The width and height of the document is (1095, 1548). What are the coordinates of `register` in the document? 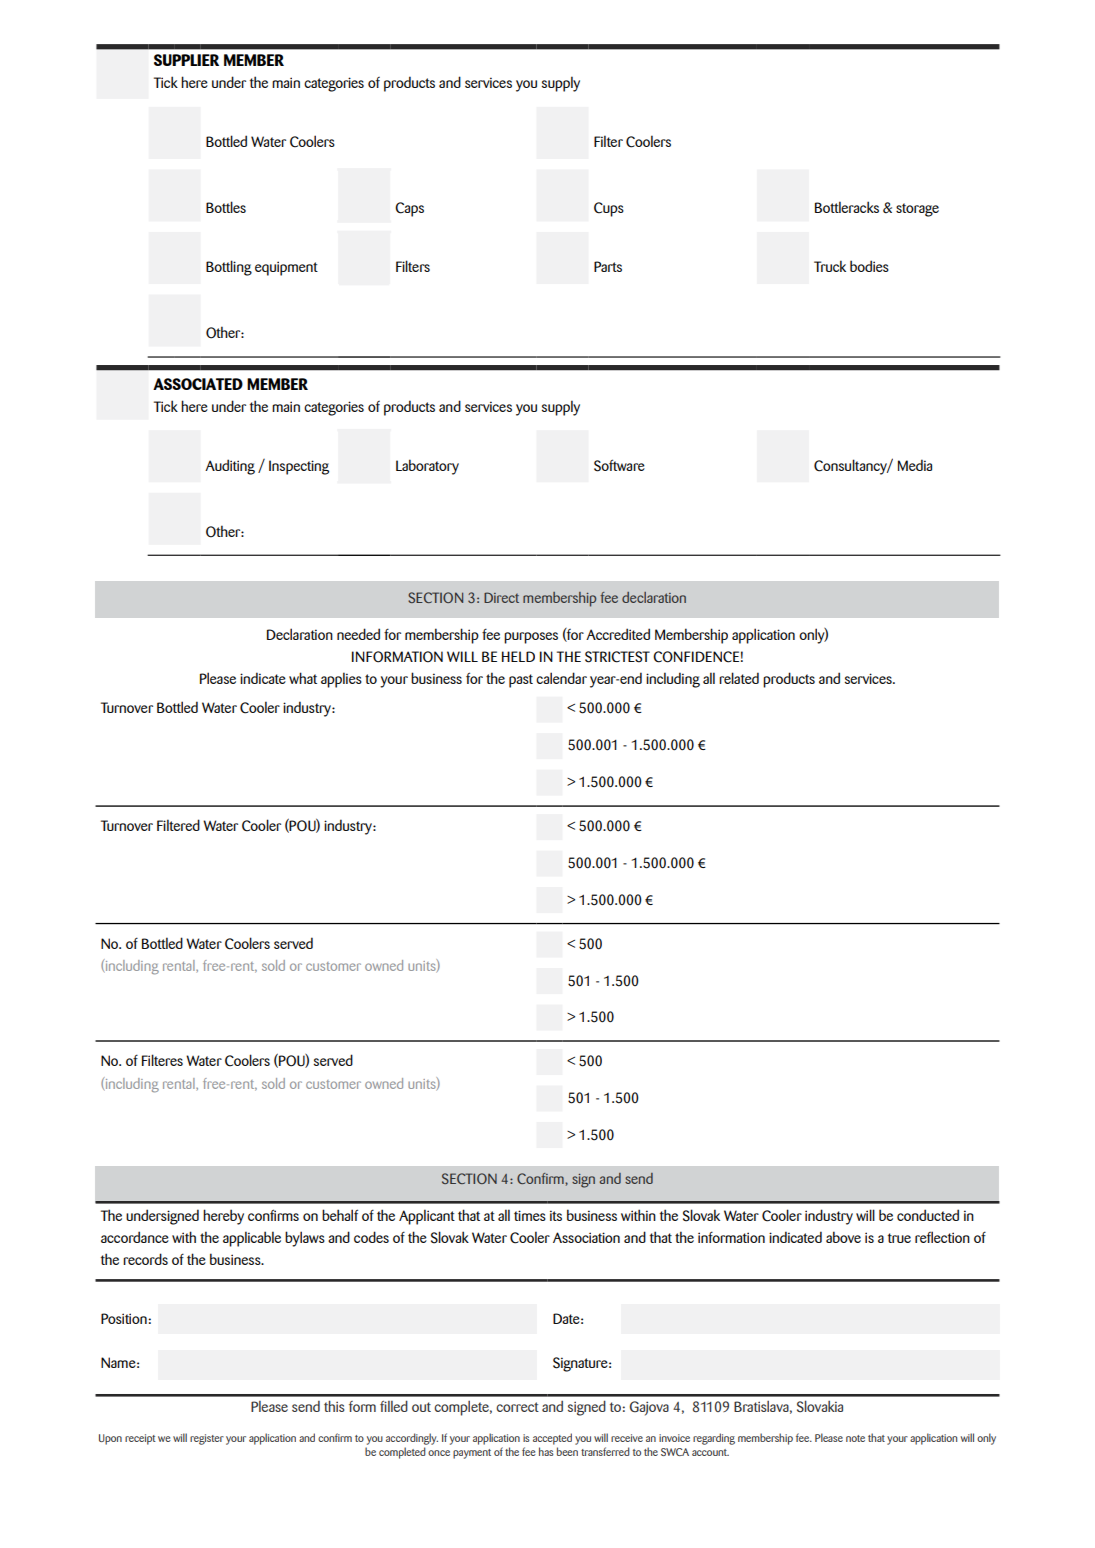 It's located at (207, 1439).
